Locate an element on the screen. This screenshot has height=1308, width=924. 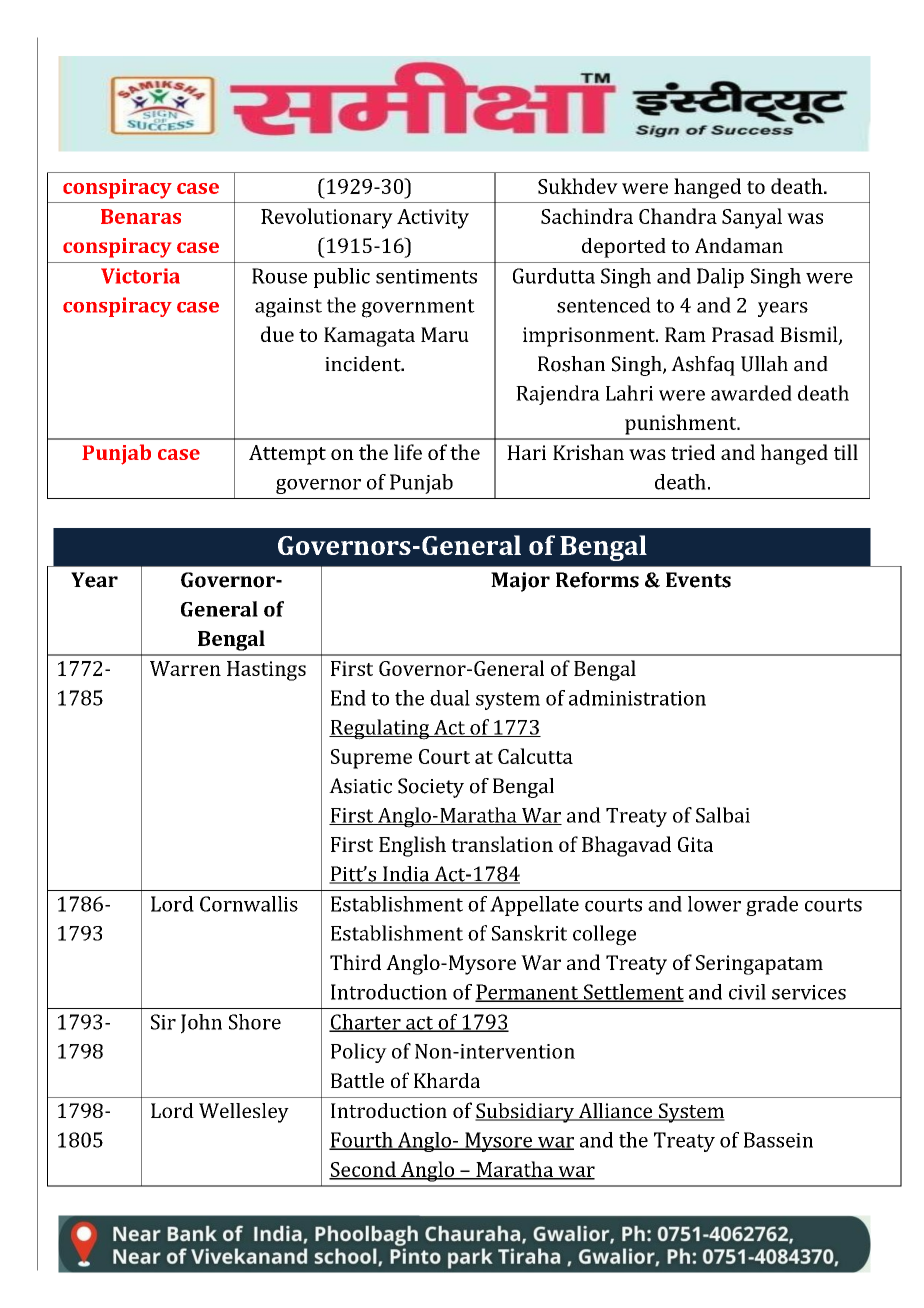
Rouse is located at coordinates (279, 276).
